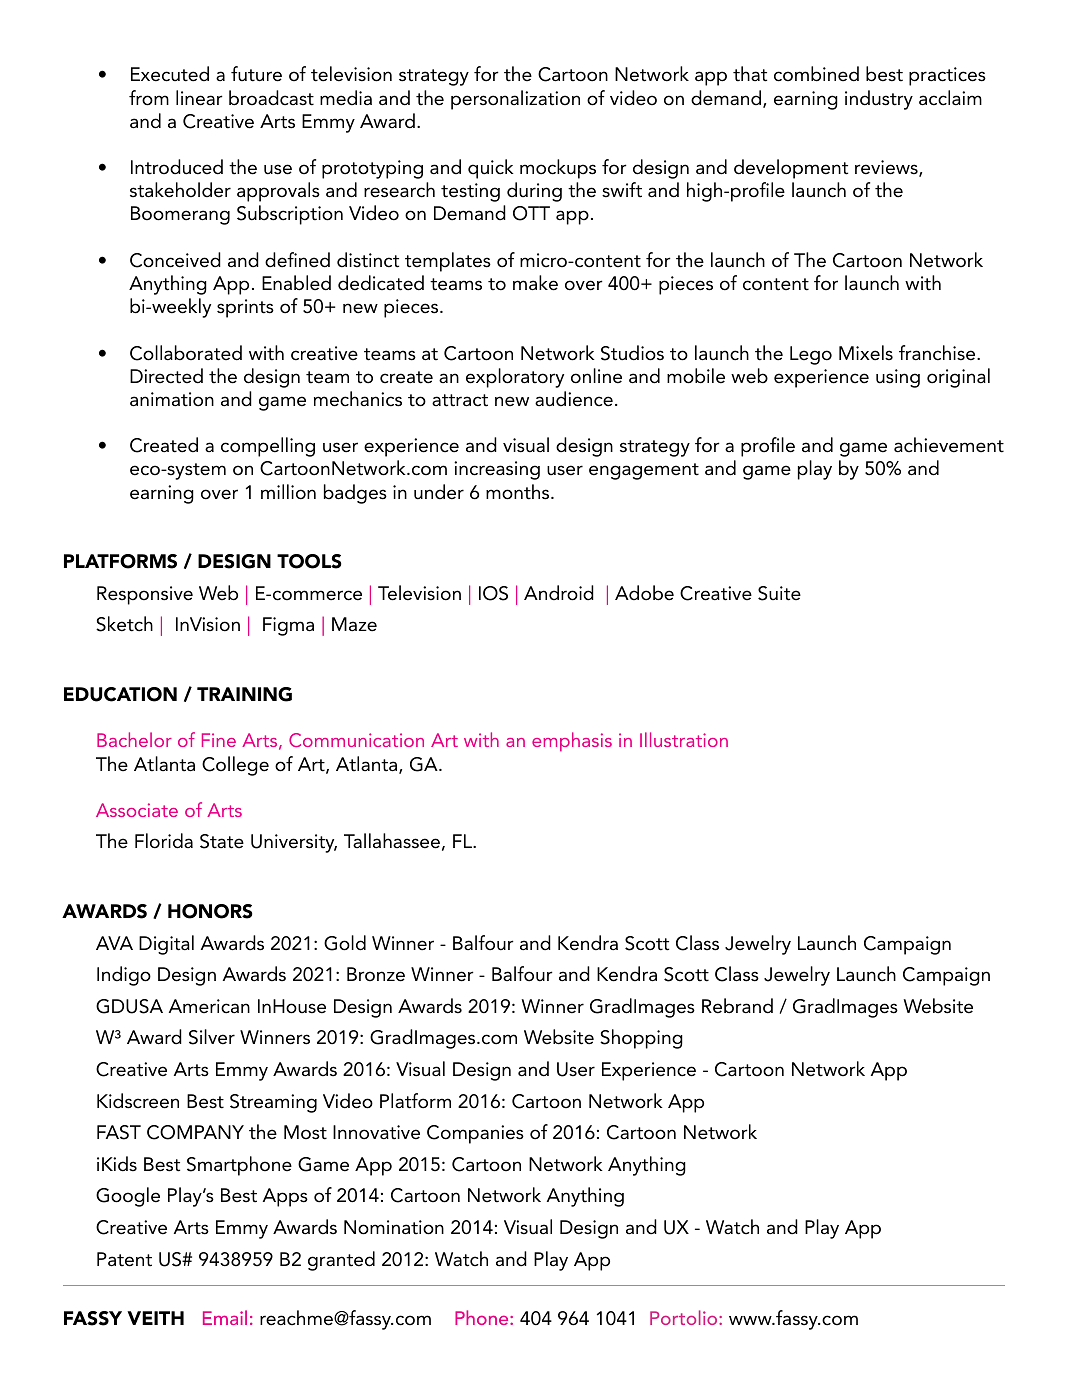 The height and width of the screenshot is (1391, 1075). I want to click on Email, so click(225, 1317).
